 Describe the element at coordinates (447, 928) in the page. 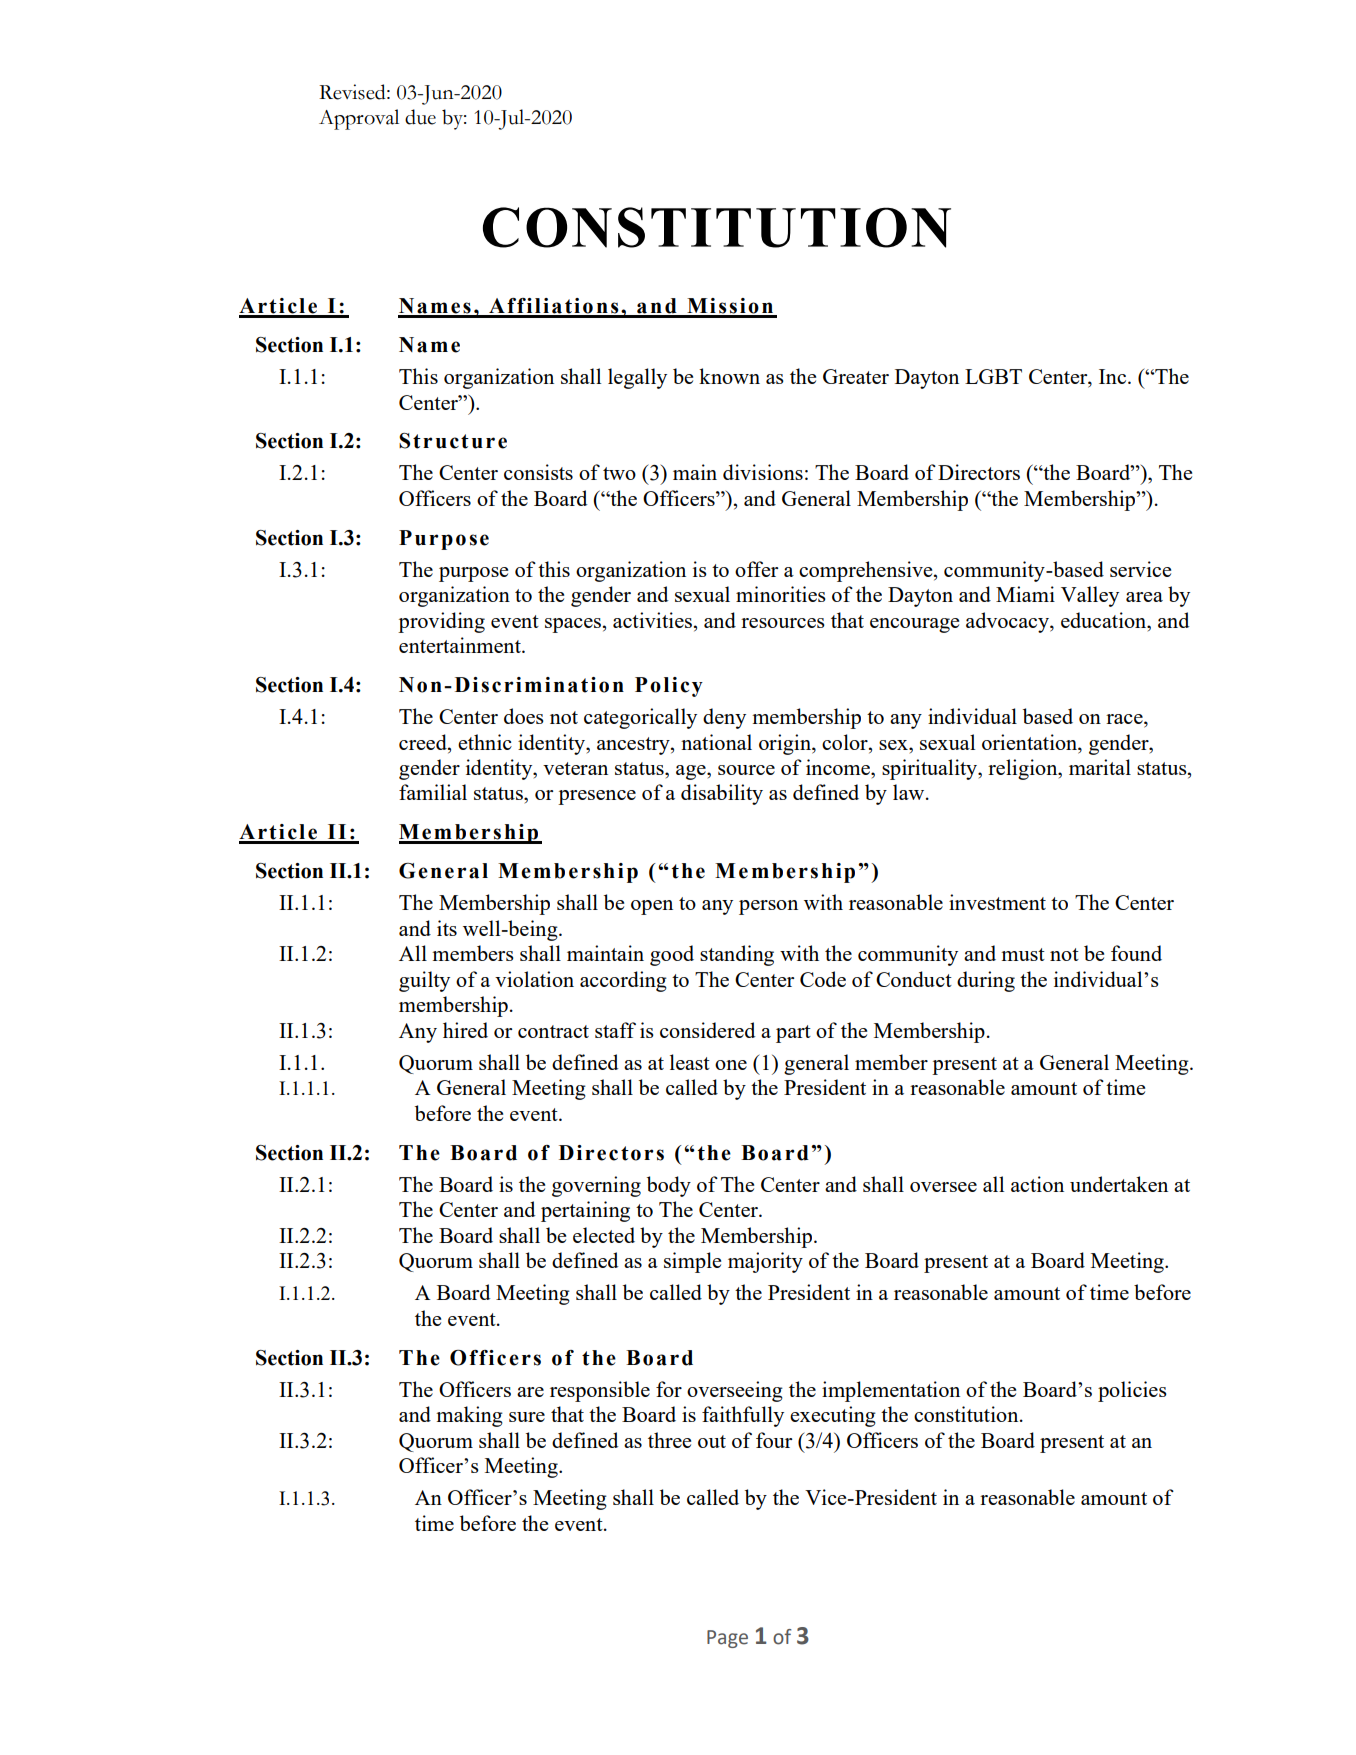

I see `its` at that location.
